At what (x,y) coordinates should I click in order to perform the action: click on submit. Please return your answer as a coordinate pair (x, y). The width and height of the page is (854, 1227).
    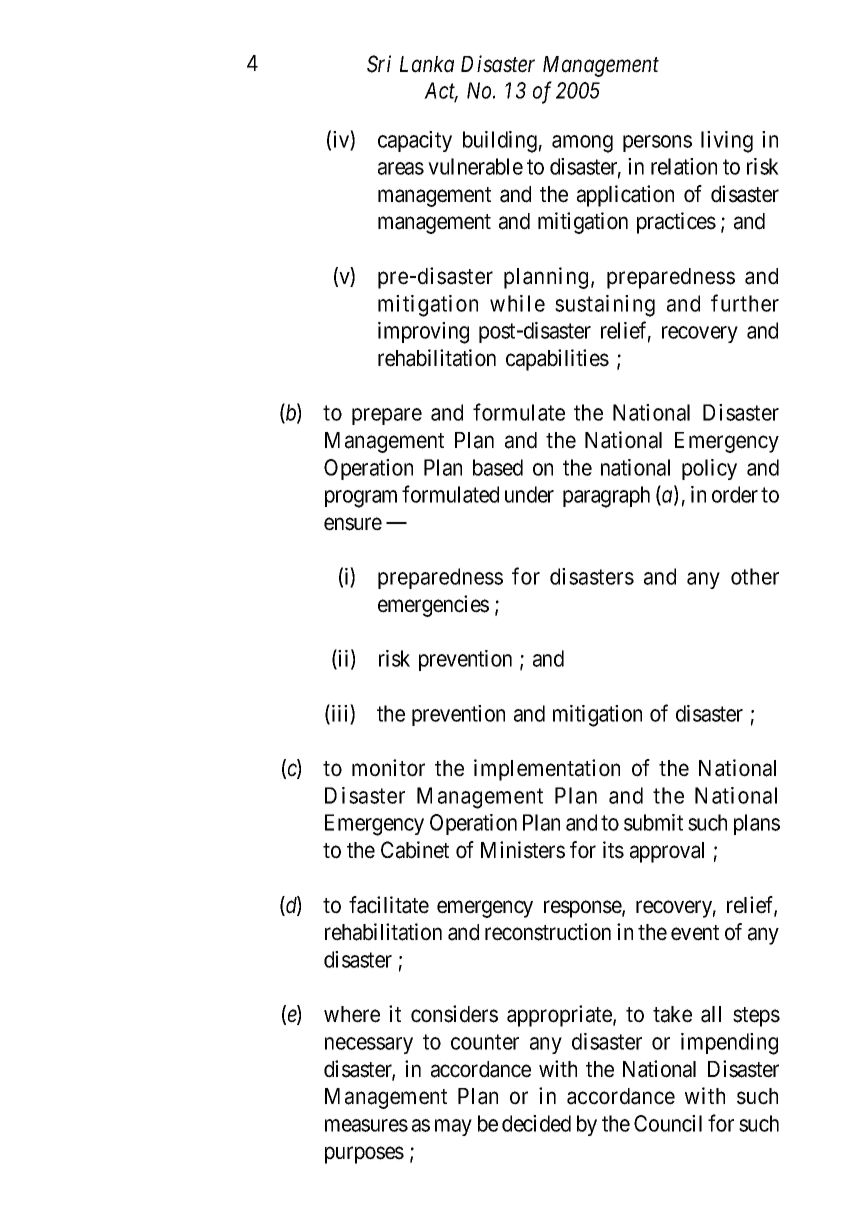
    Looking at the image, I should click on (653, 822).
